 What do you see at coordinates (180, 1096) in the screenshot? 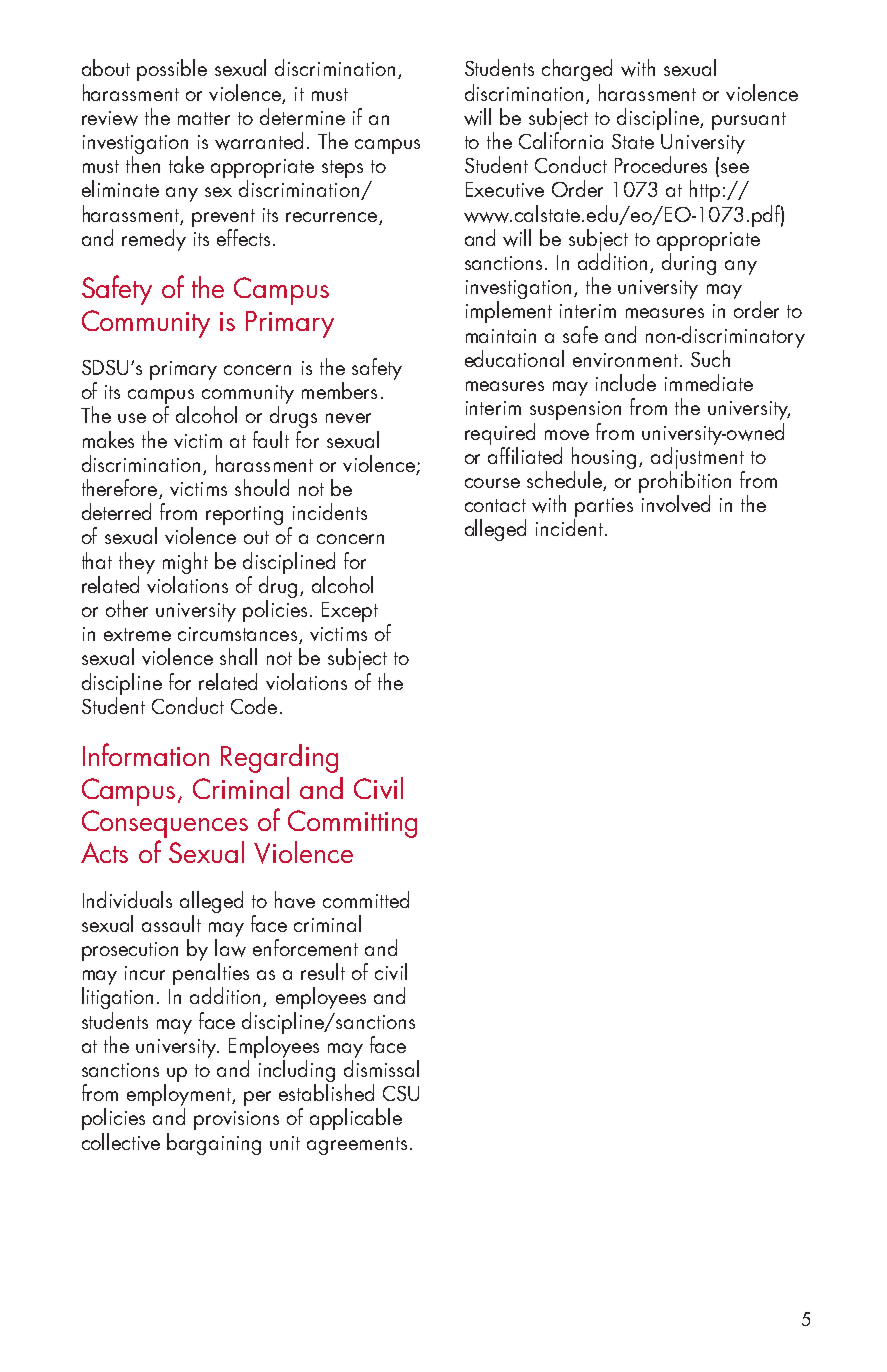
I see `employment` at bounding box center [180, 1096].
